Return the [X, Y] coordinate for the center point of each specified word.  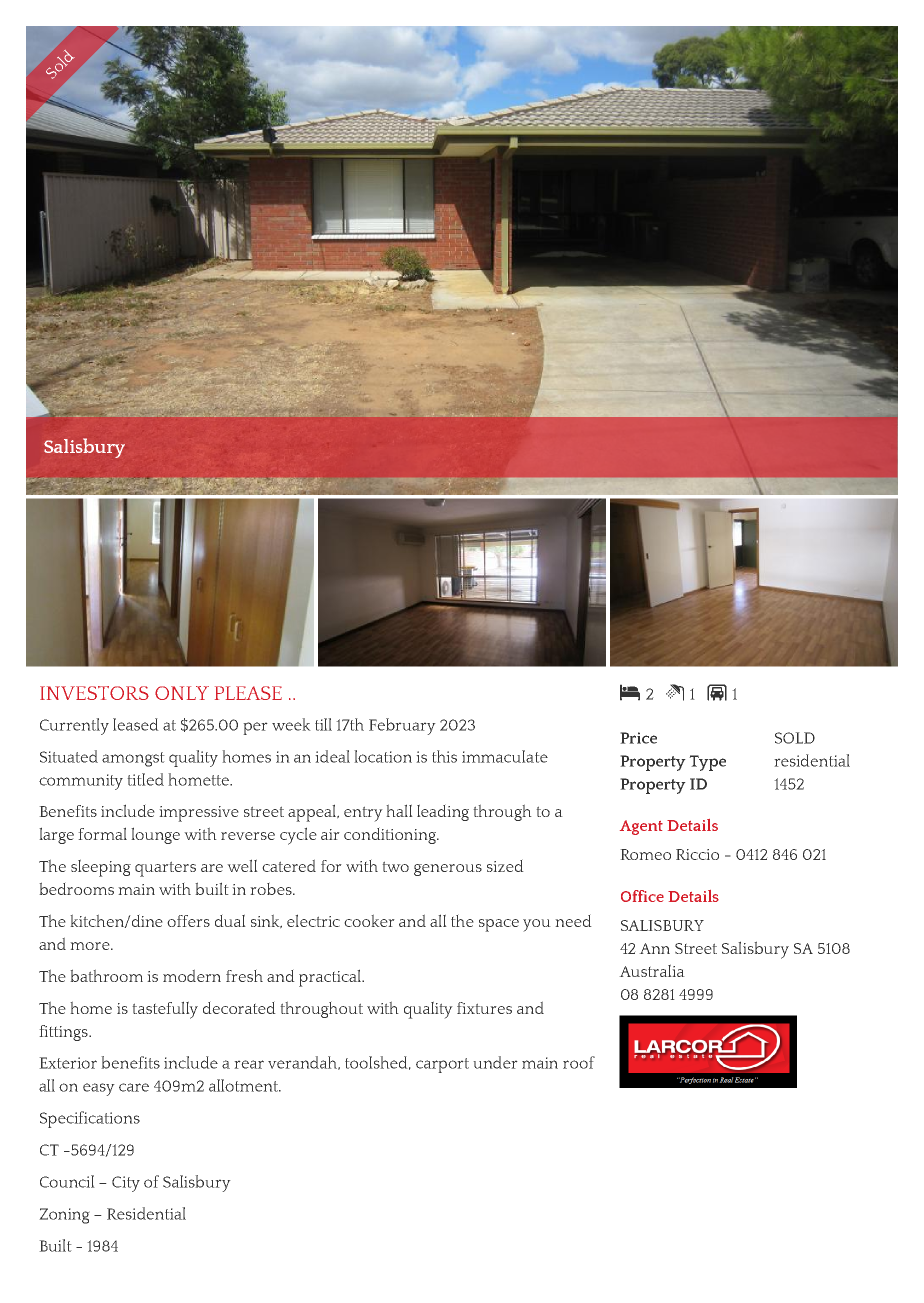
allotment [244, 1085]
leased [136, 724]
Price [638, 738]
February [402, 726]
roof [579, 1062]
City [126, 1184]
